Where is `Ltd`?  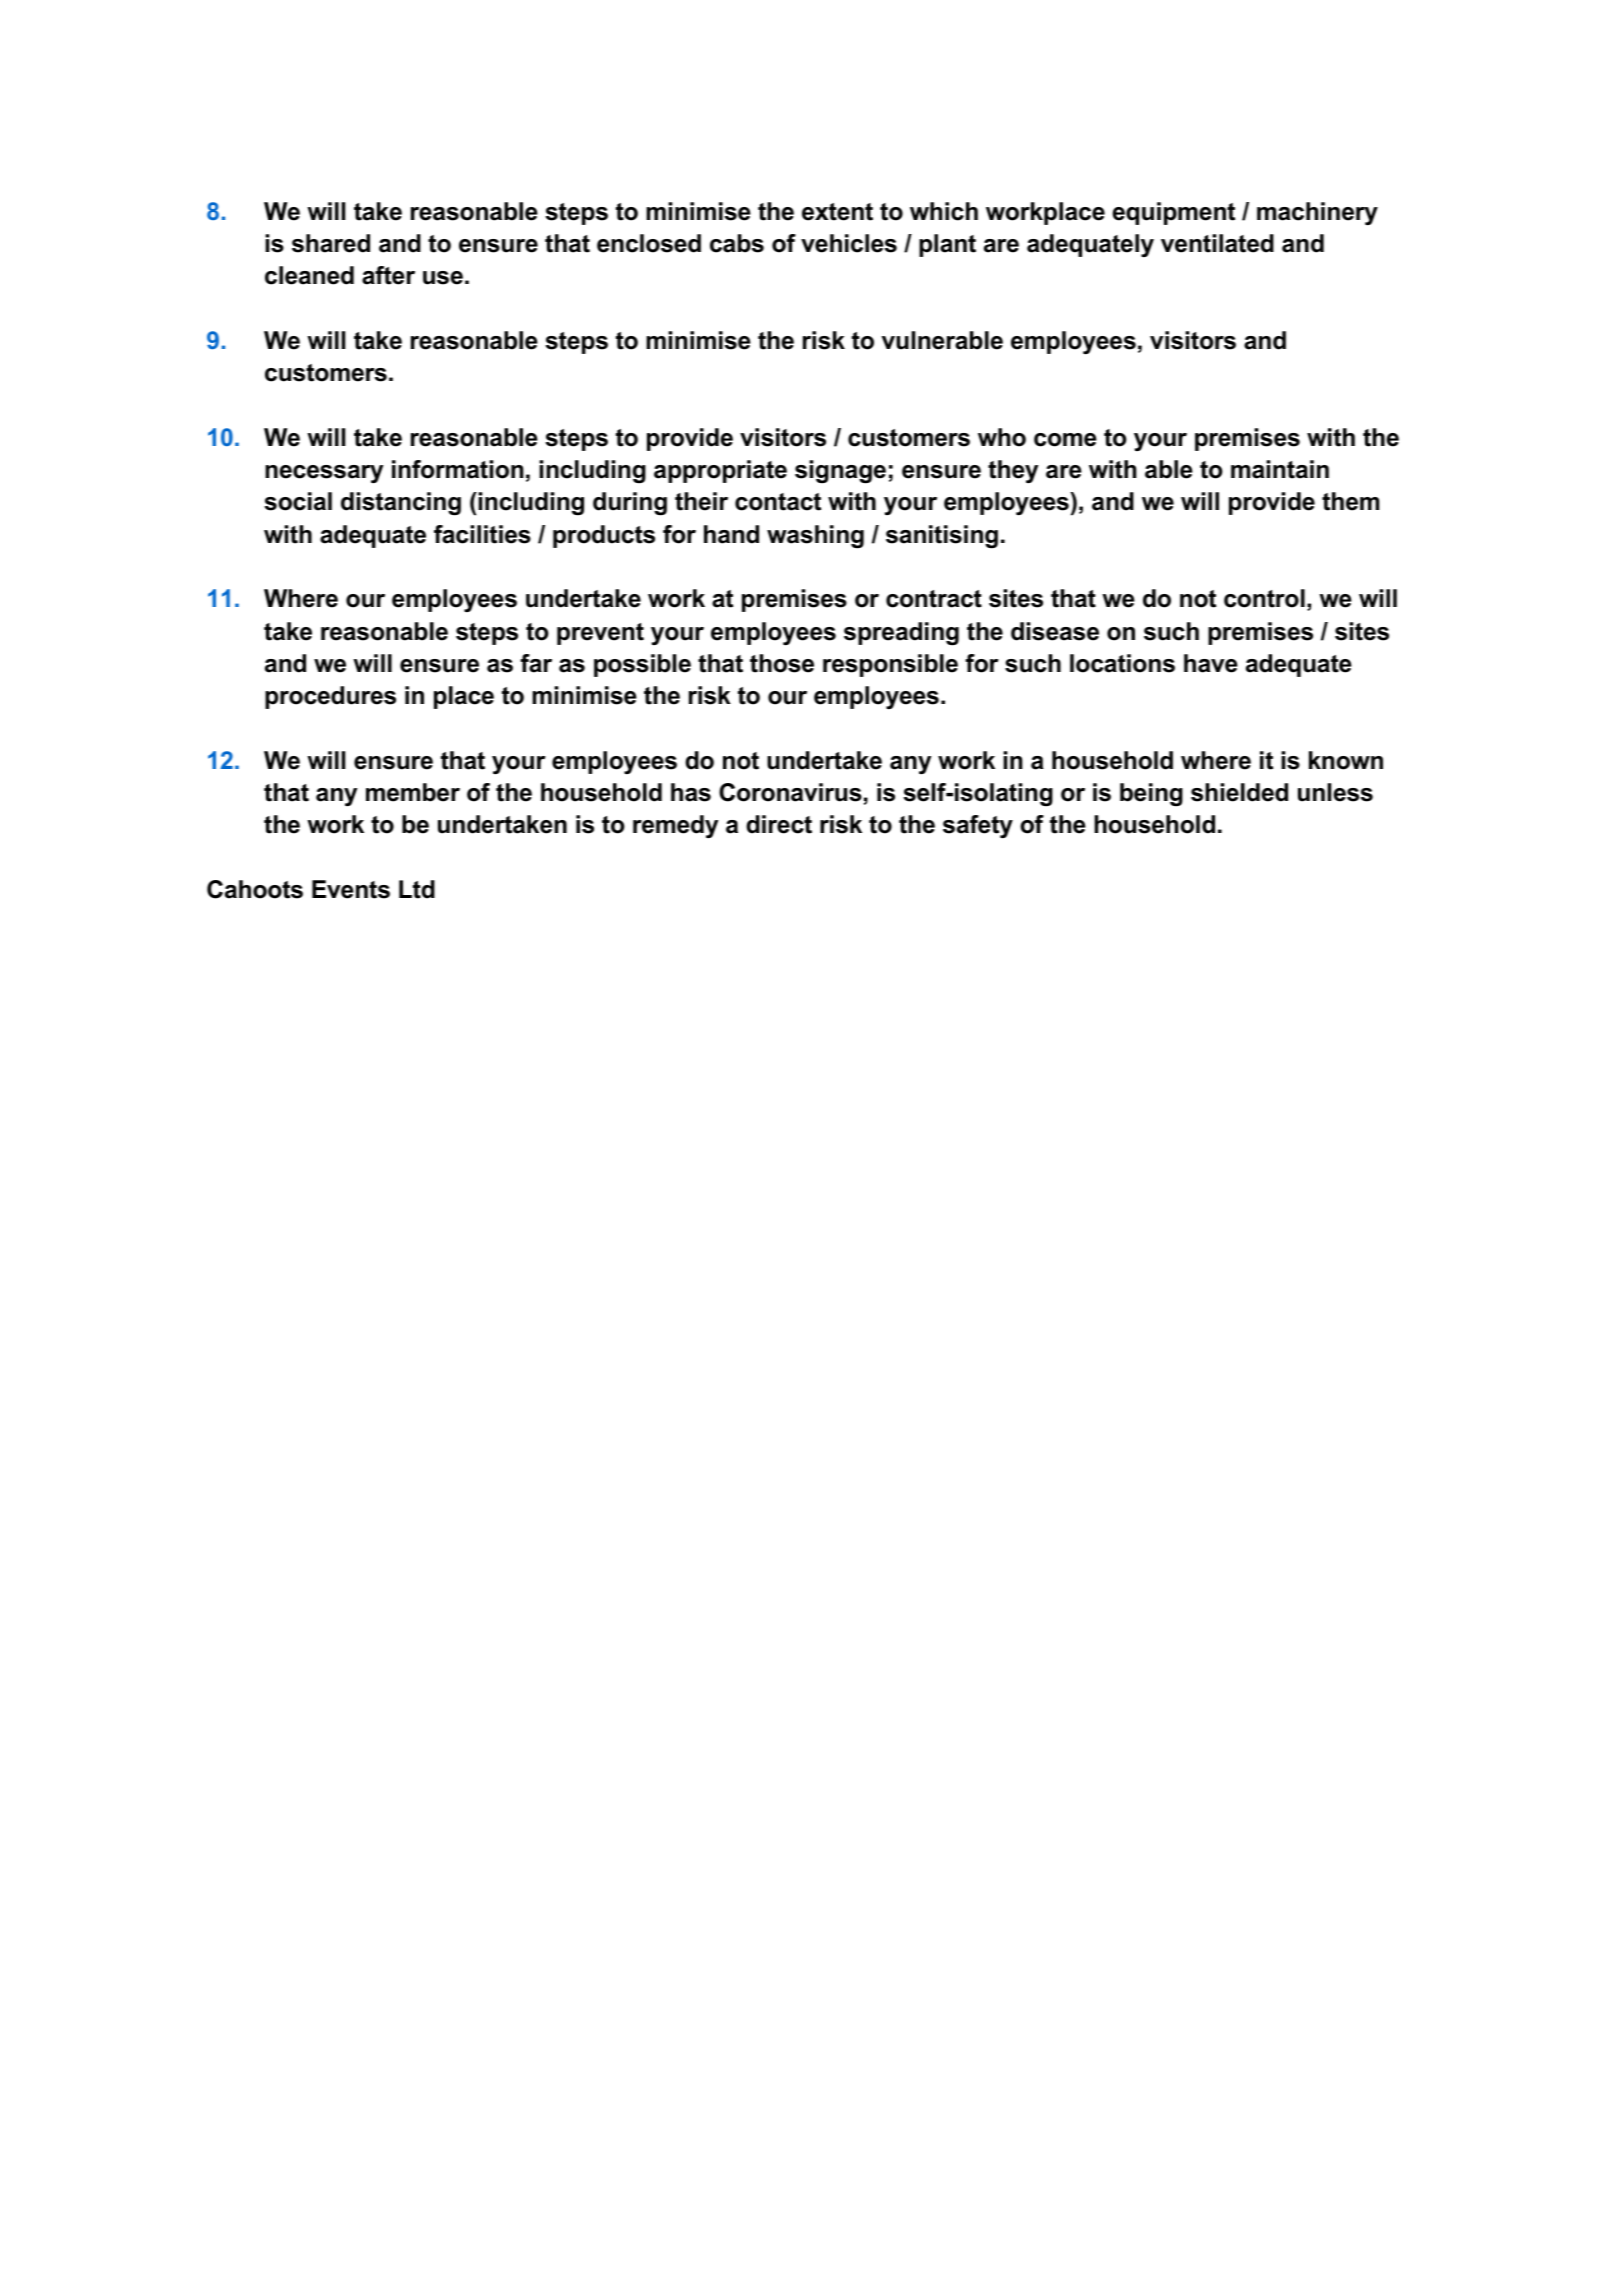
Ltd is located at coordinates (417, 889).
